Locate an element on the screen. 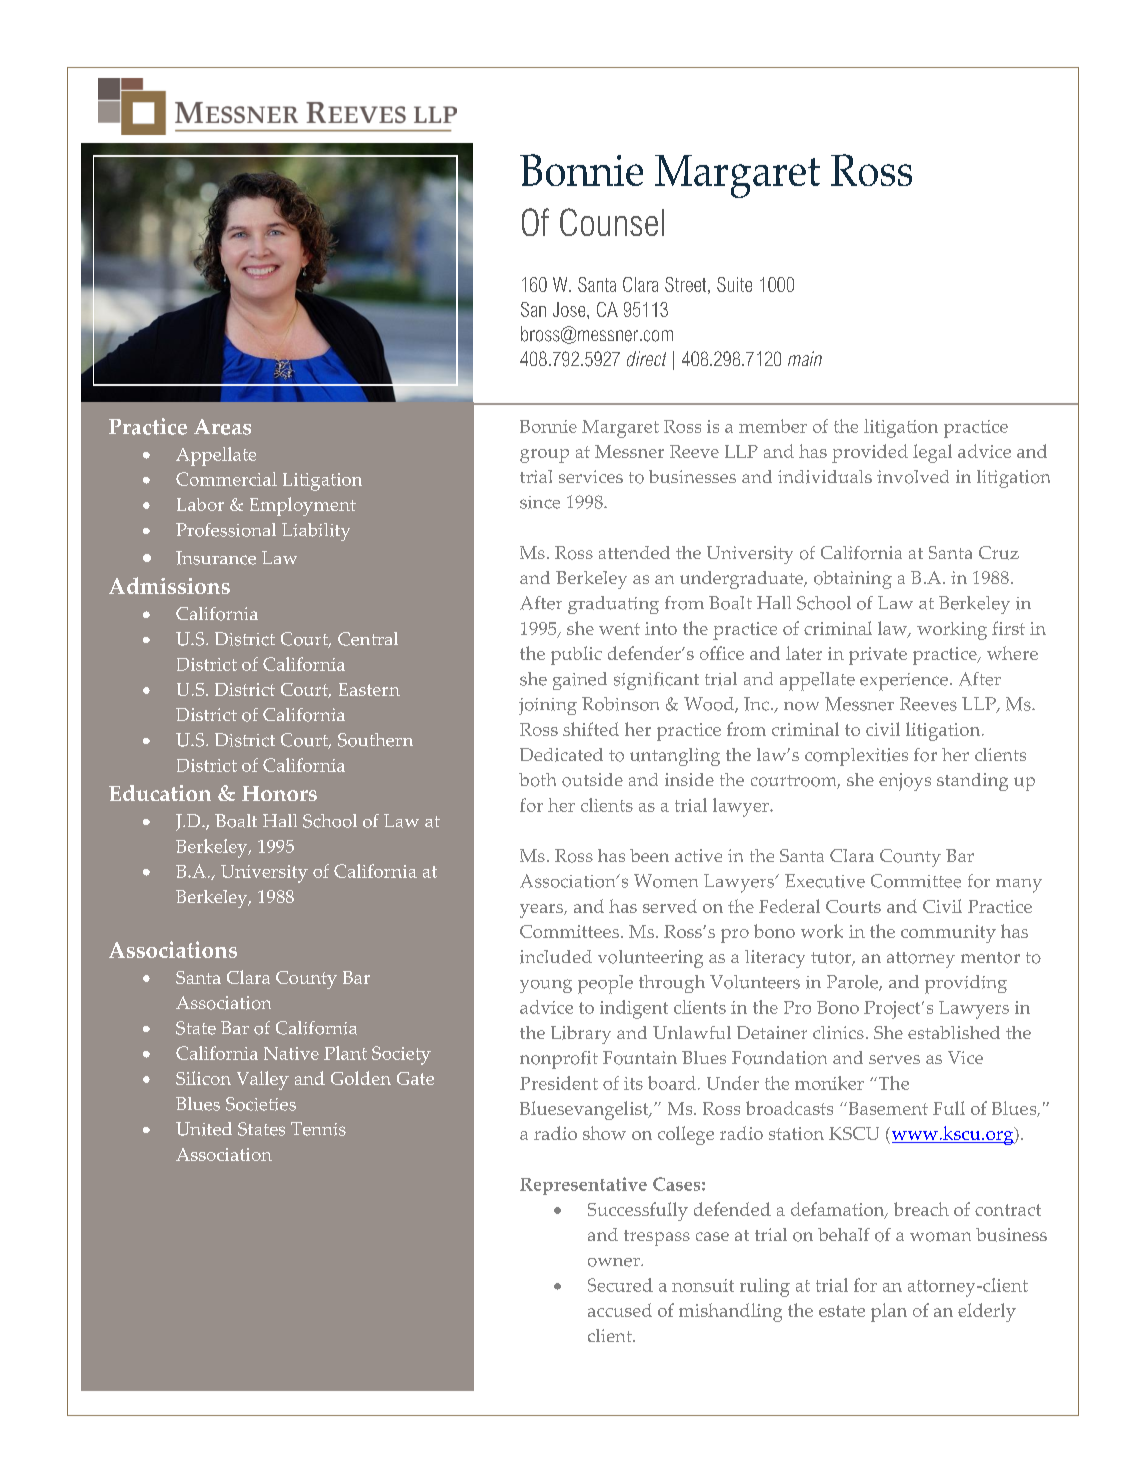  Areas is located at coordinates (222, 427).
